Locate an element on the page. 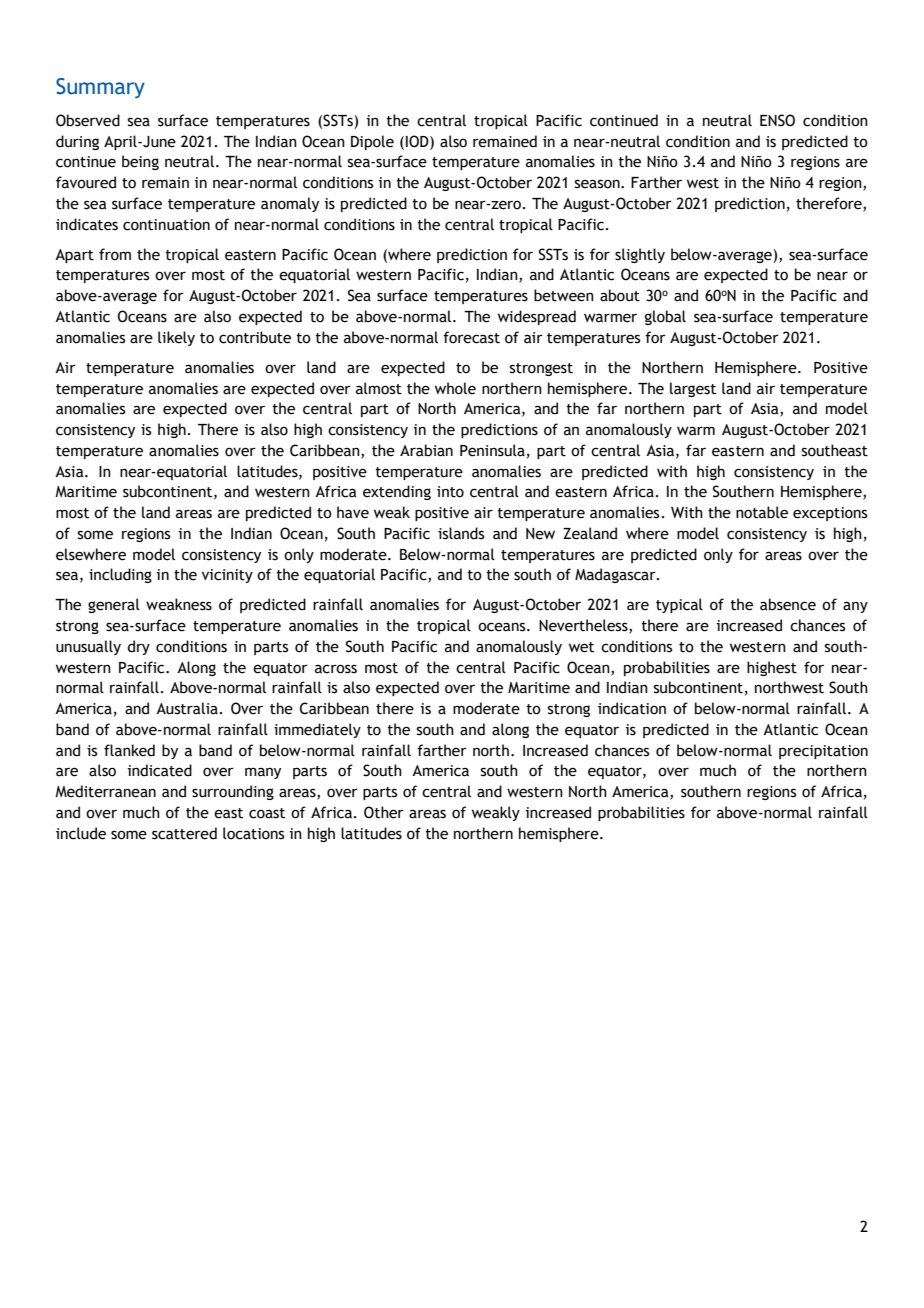  Summary is located at coordinates (100, 88).
